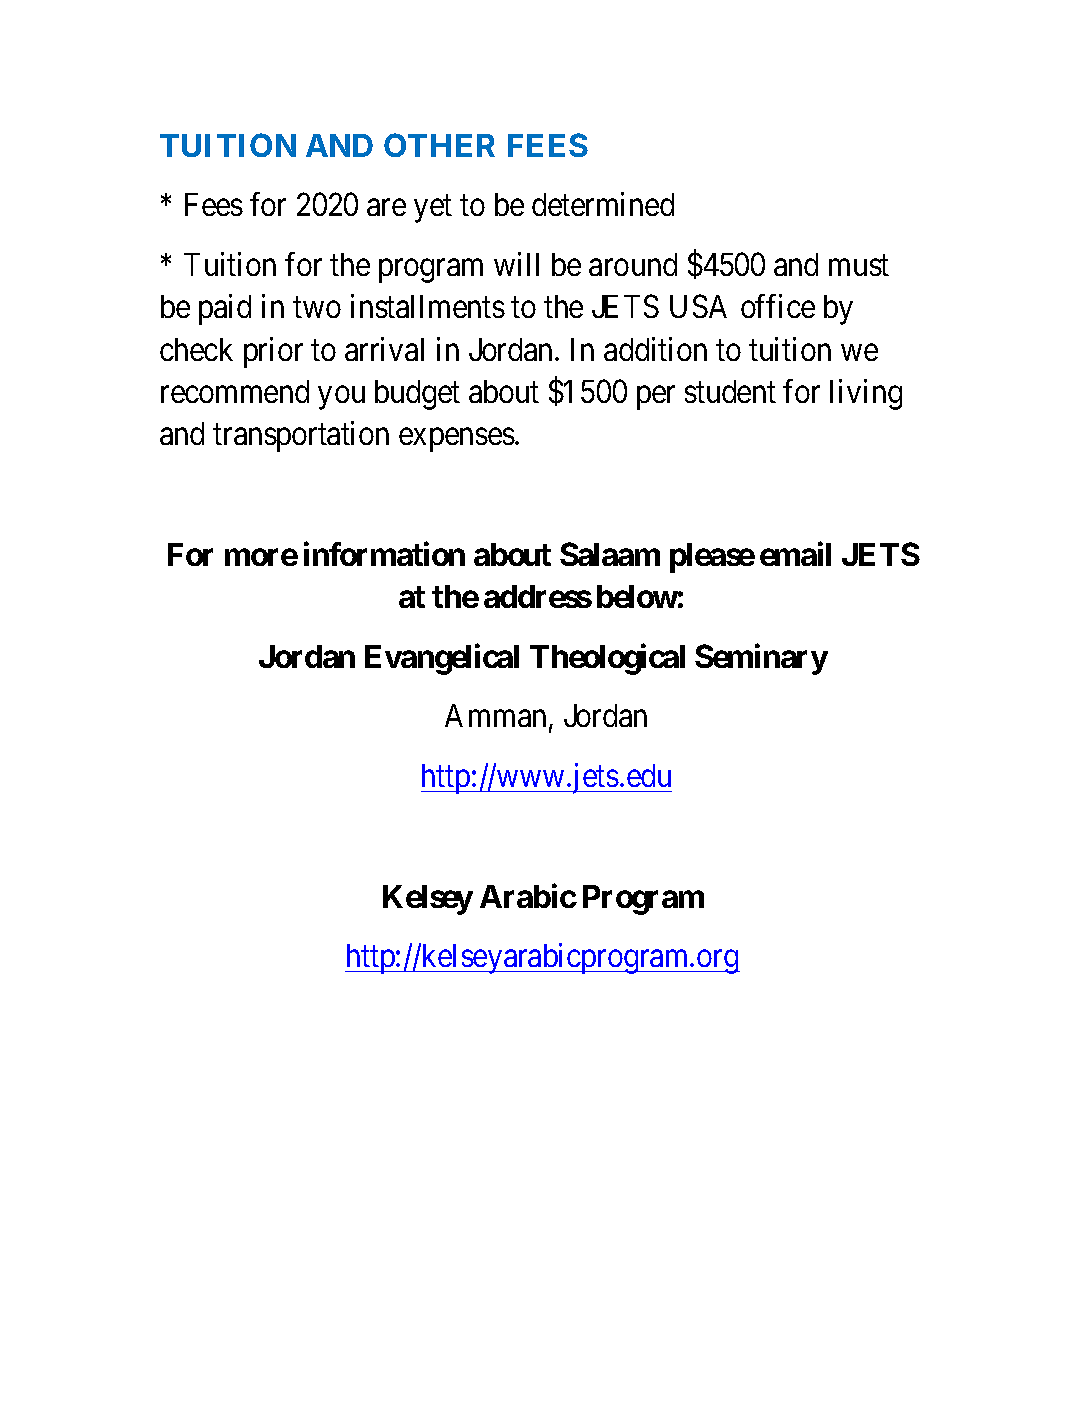 This screenshot has height=1405, width=1085. What do you see at coordinates (439, 145) in the screenshot?
I see `OTHER` at bounding box center [439, 145].
